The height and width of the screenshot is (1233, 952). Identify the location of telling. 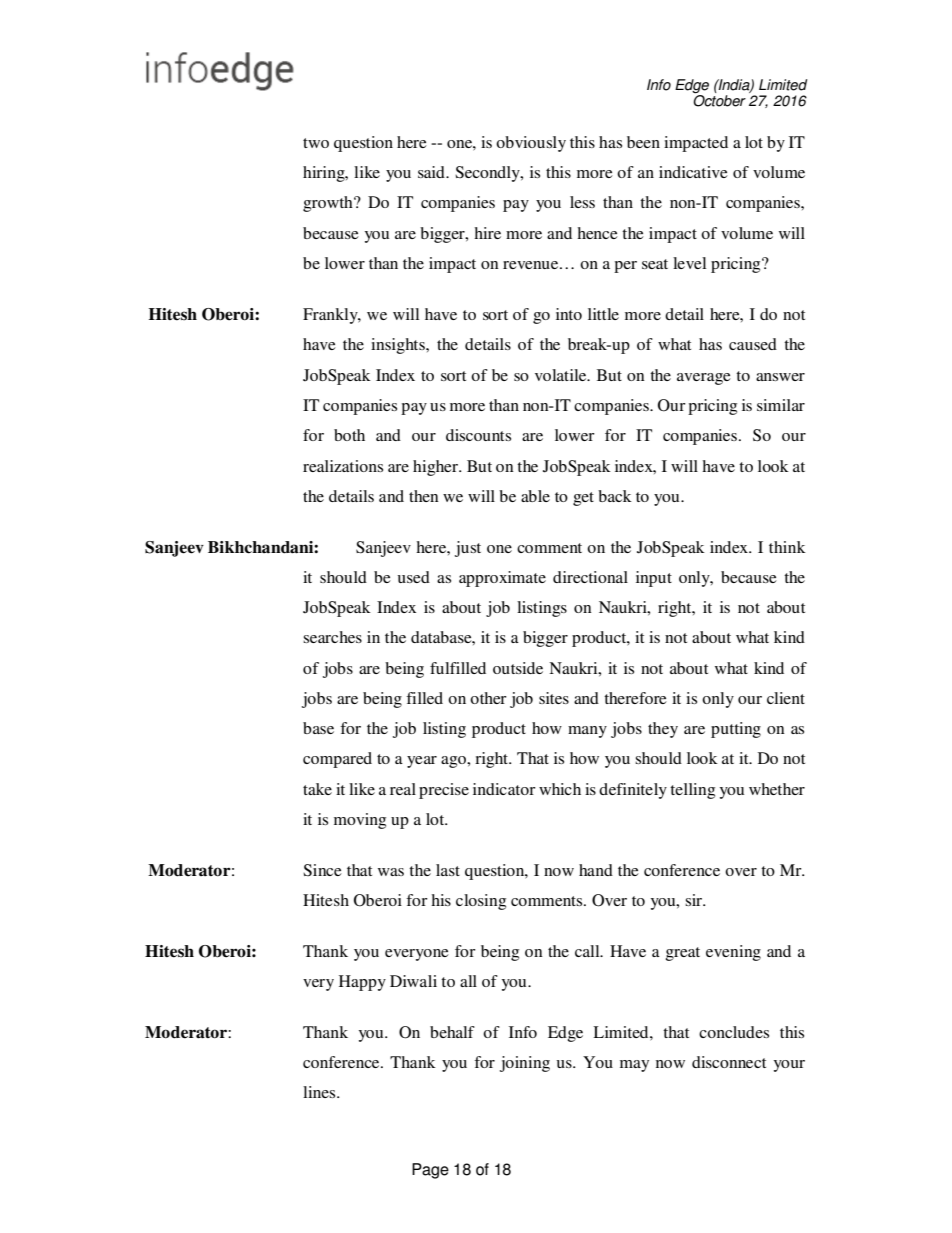
(692, 791).
